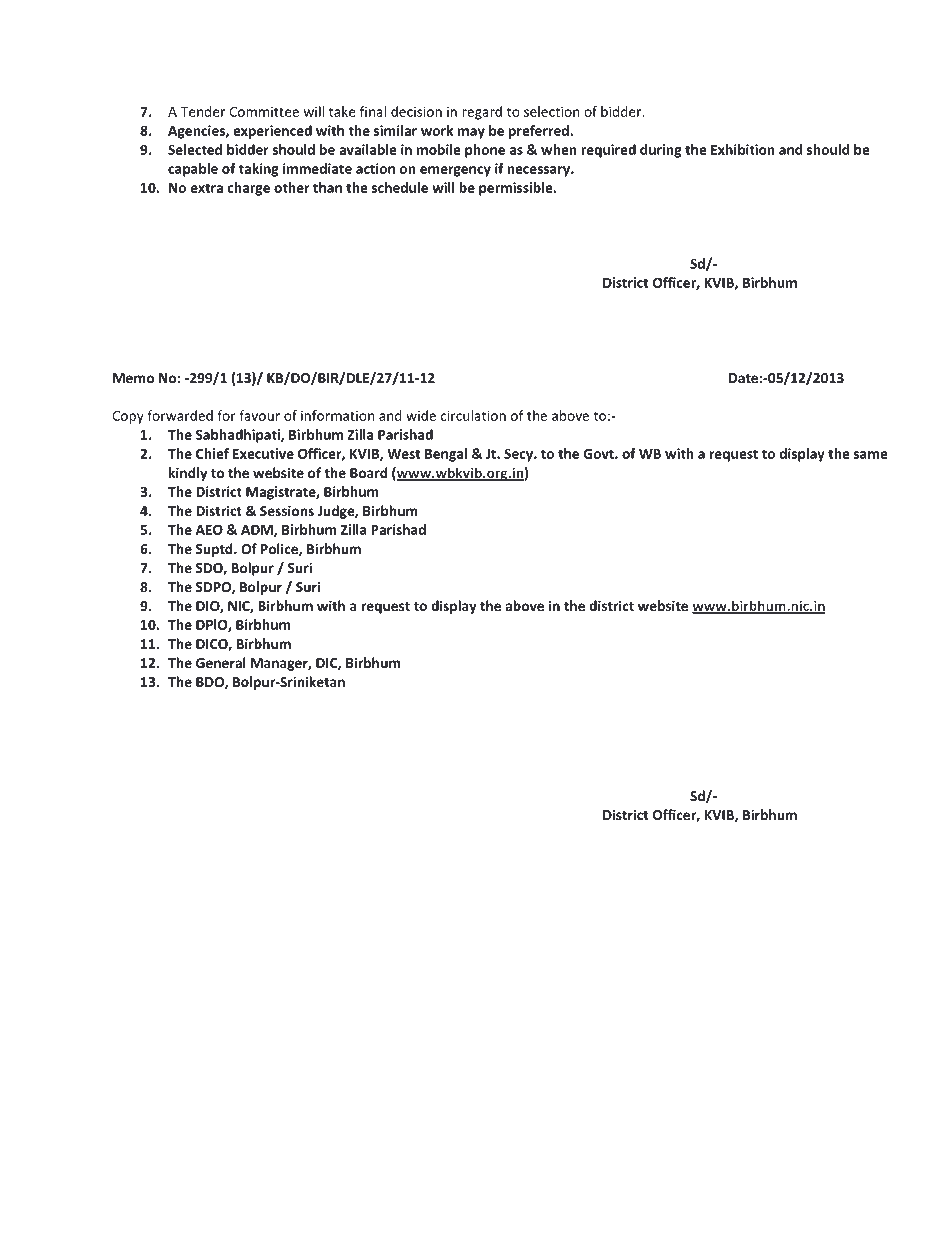 This screenshot has height=1233, width=952. Describe the element at coordinates (743, 149) in the screenshot. I see `Exhibition` at that location.
